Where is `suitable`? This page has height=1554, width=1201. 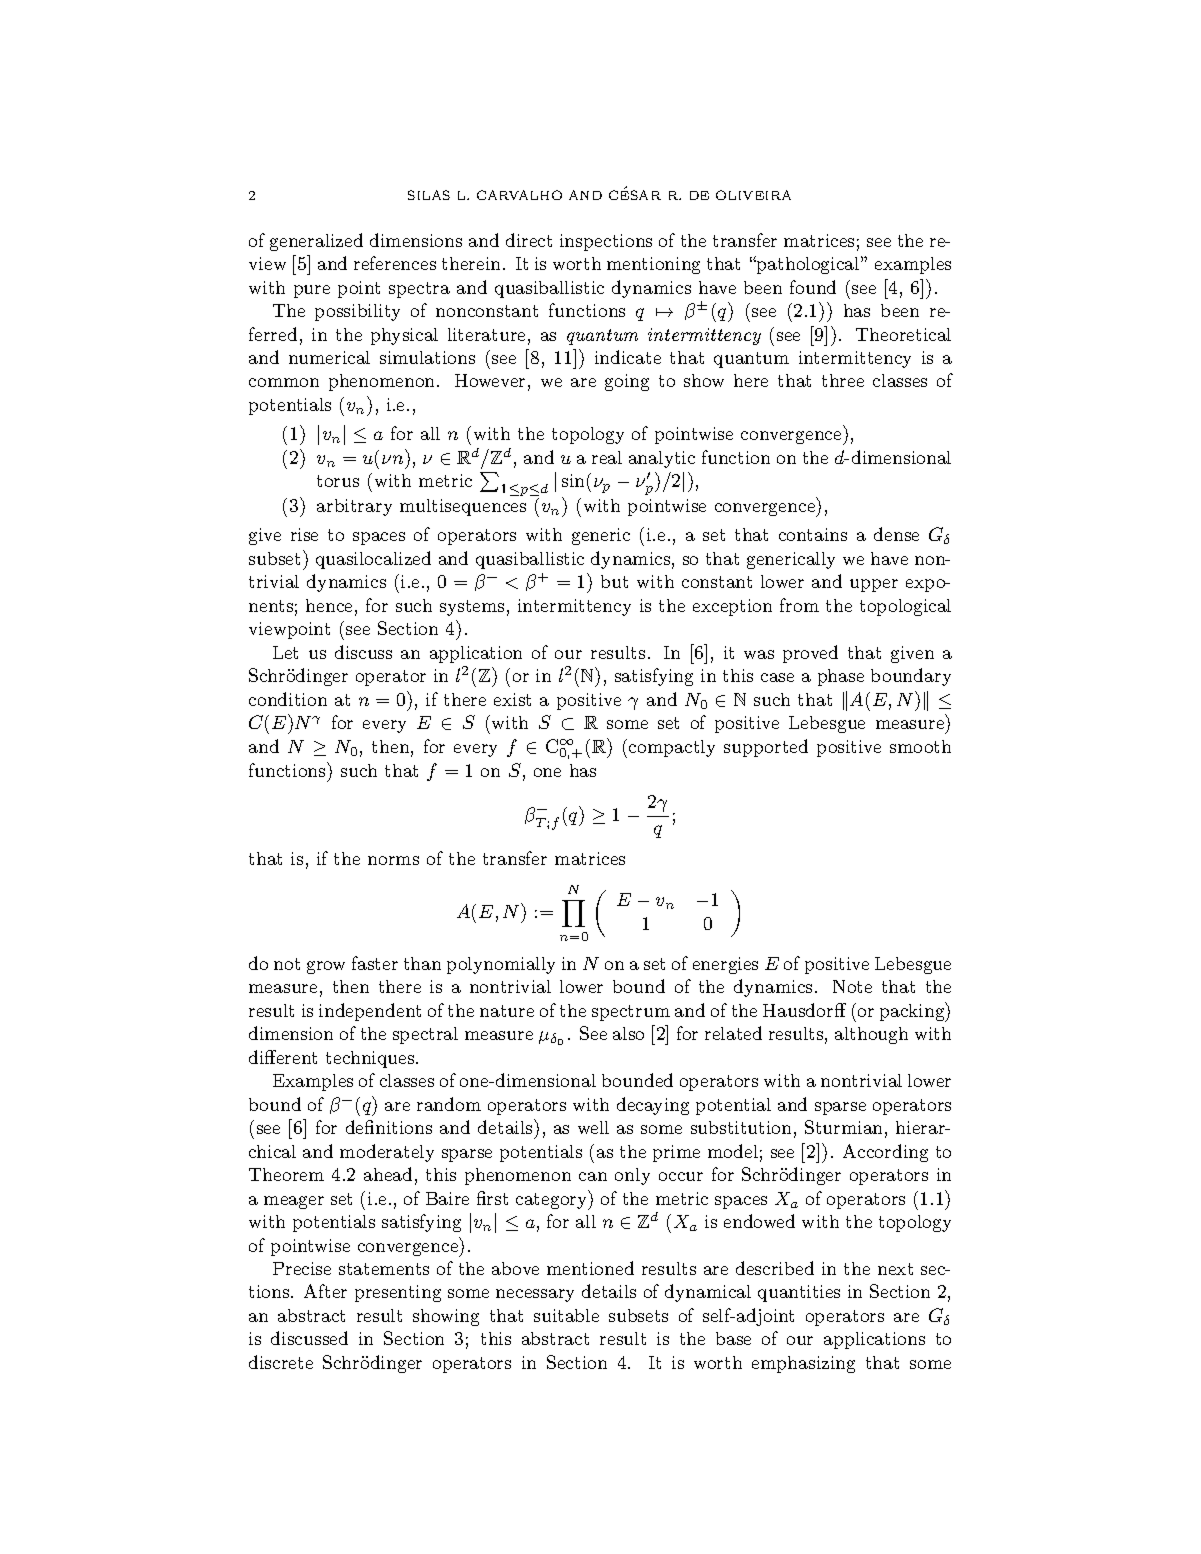 suitable is located at coordinates (566, 1315).
